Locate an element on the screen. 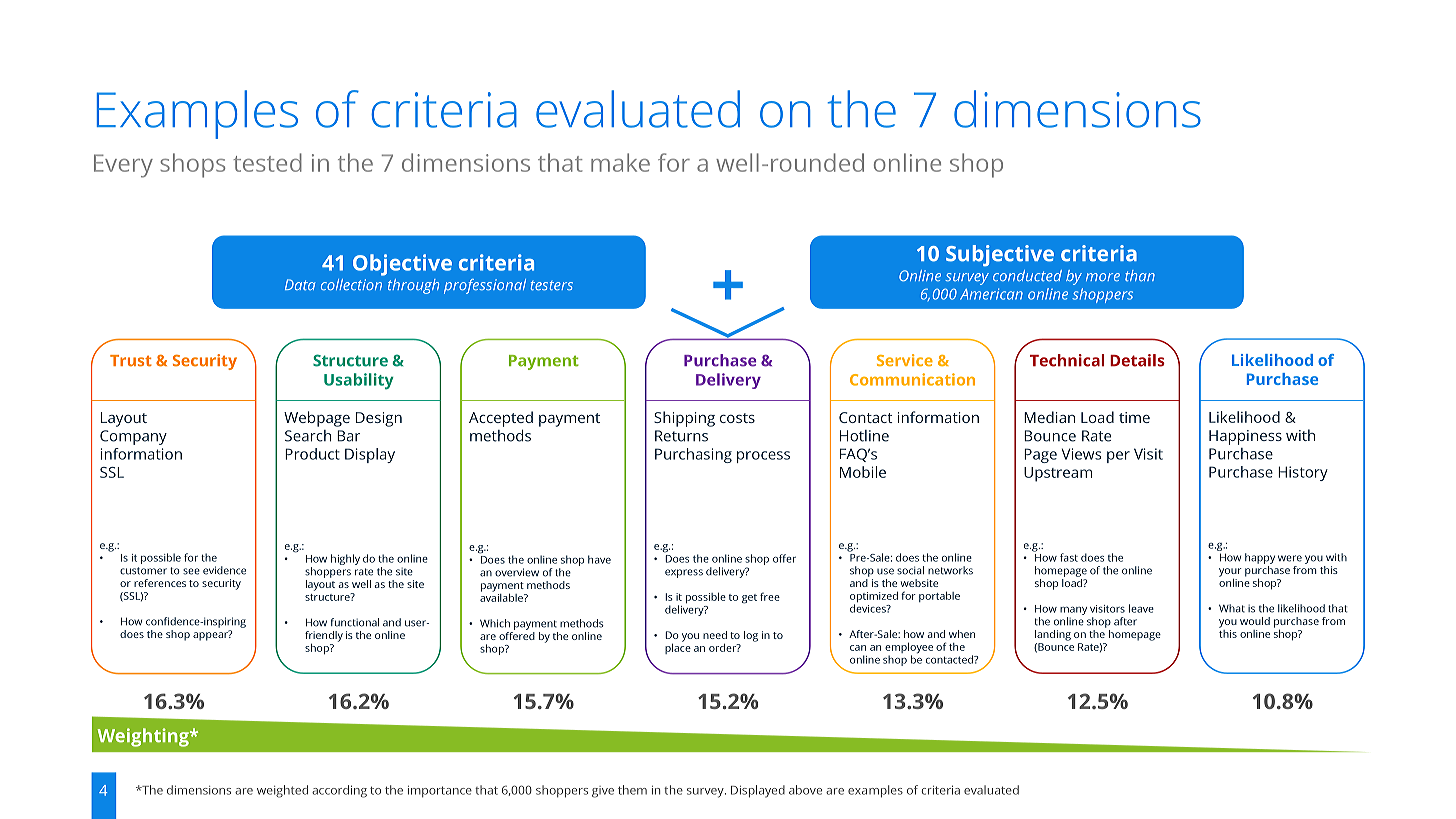  Subjective is located at coordinates (1000, 255).
